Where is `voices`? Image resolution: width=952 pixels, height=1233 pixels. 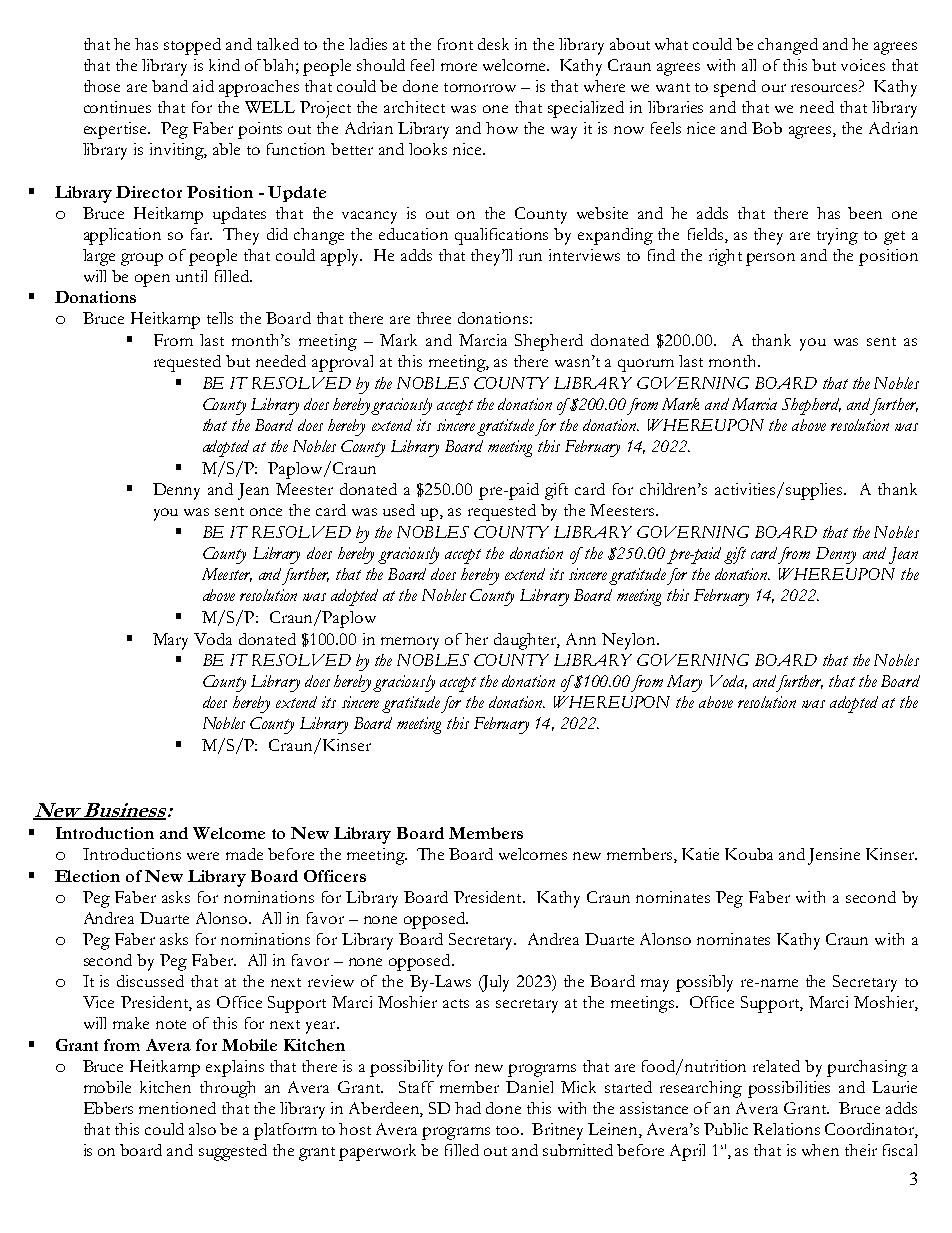 voices is located at coordinates (863, 65).
